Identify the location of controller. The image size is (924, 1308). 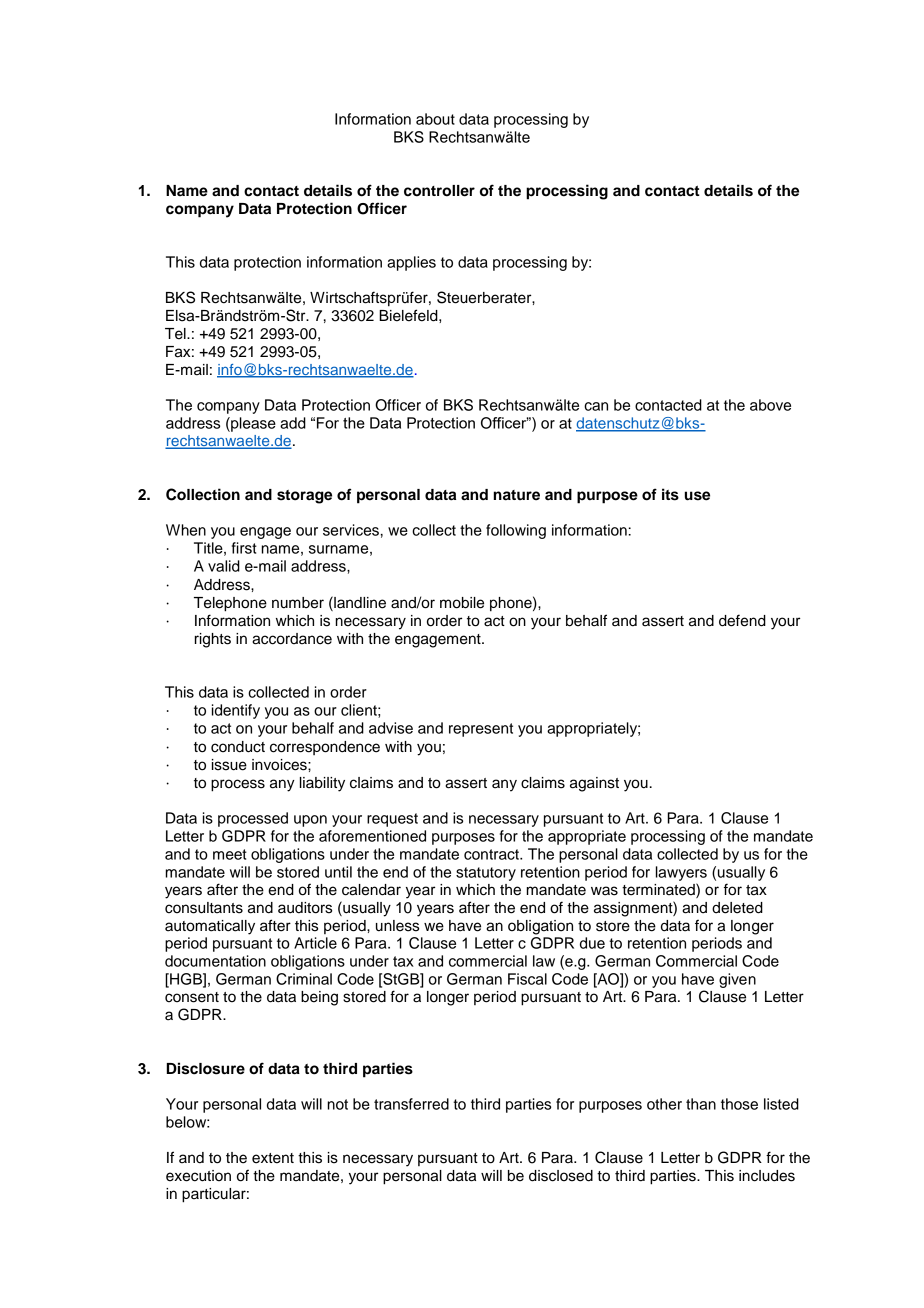
(439, 191).
